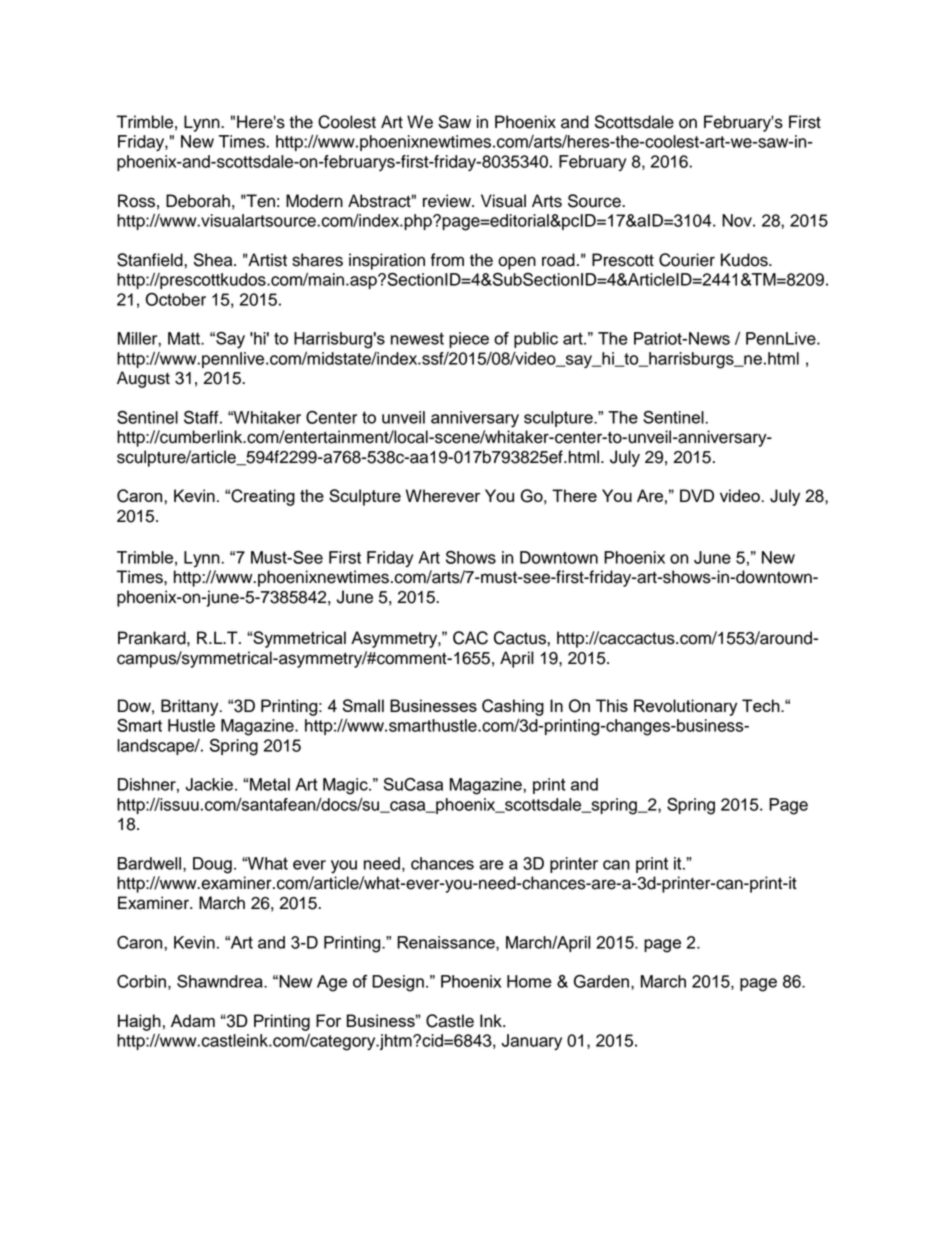 The height and width of the screenshot is (1233, 952). I want to click on review, so click(448, 201).
